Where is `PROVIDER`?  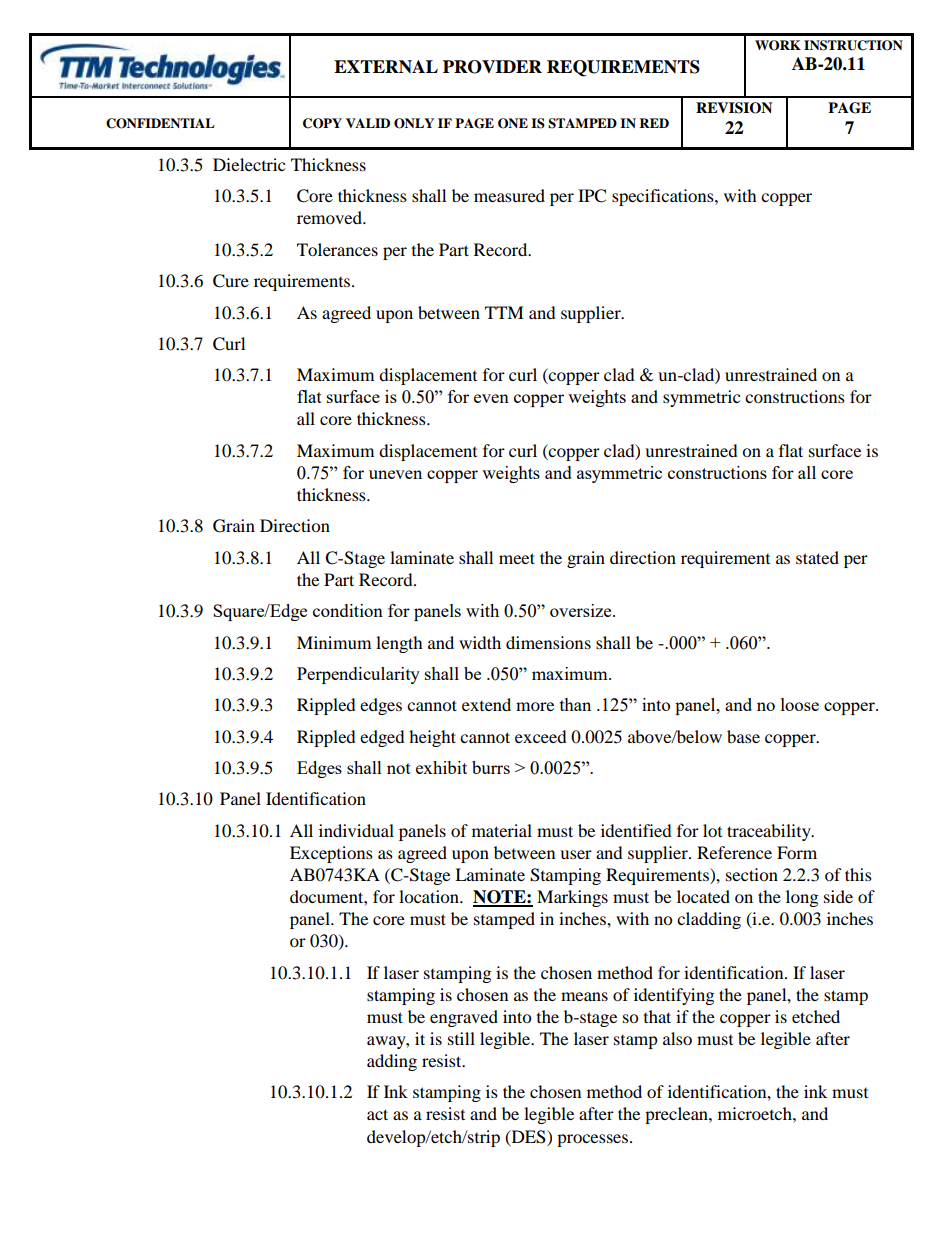
PROVIDER is located at coordinates (492, 67).
